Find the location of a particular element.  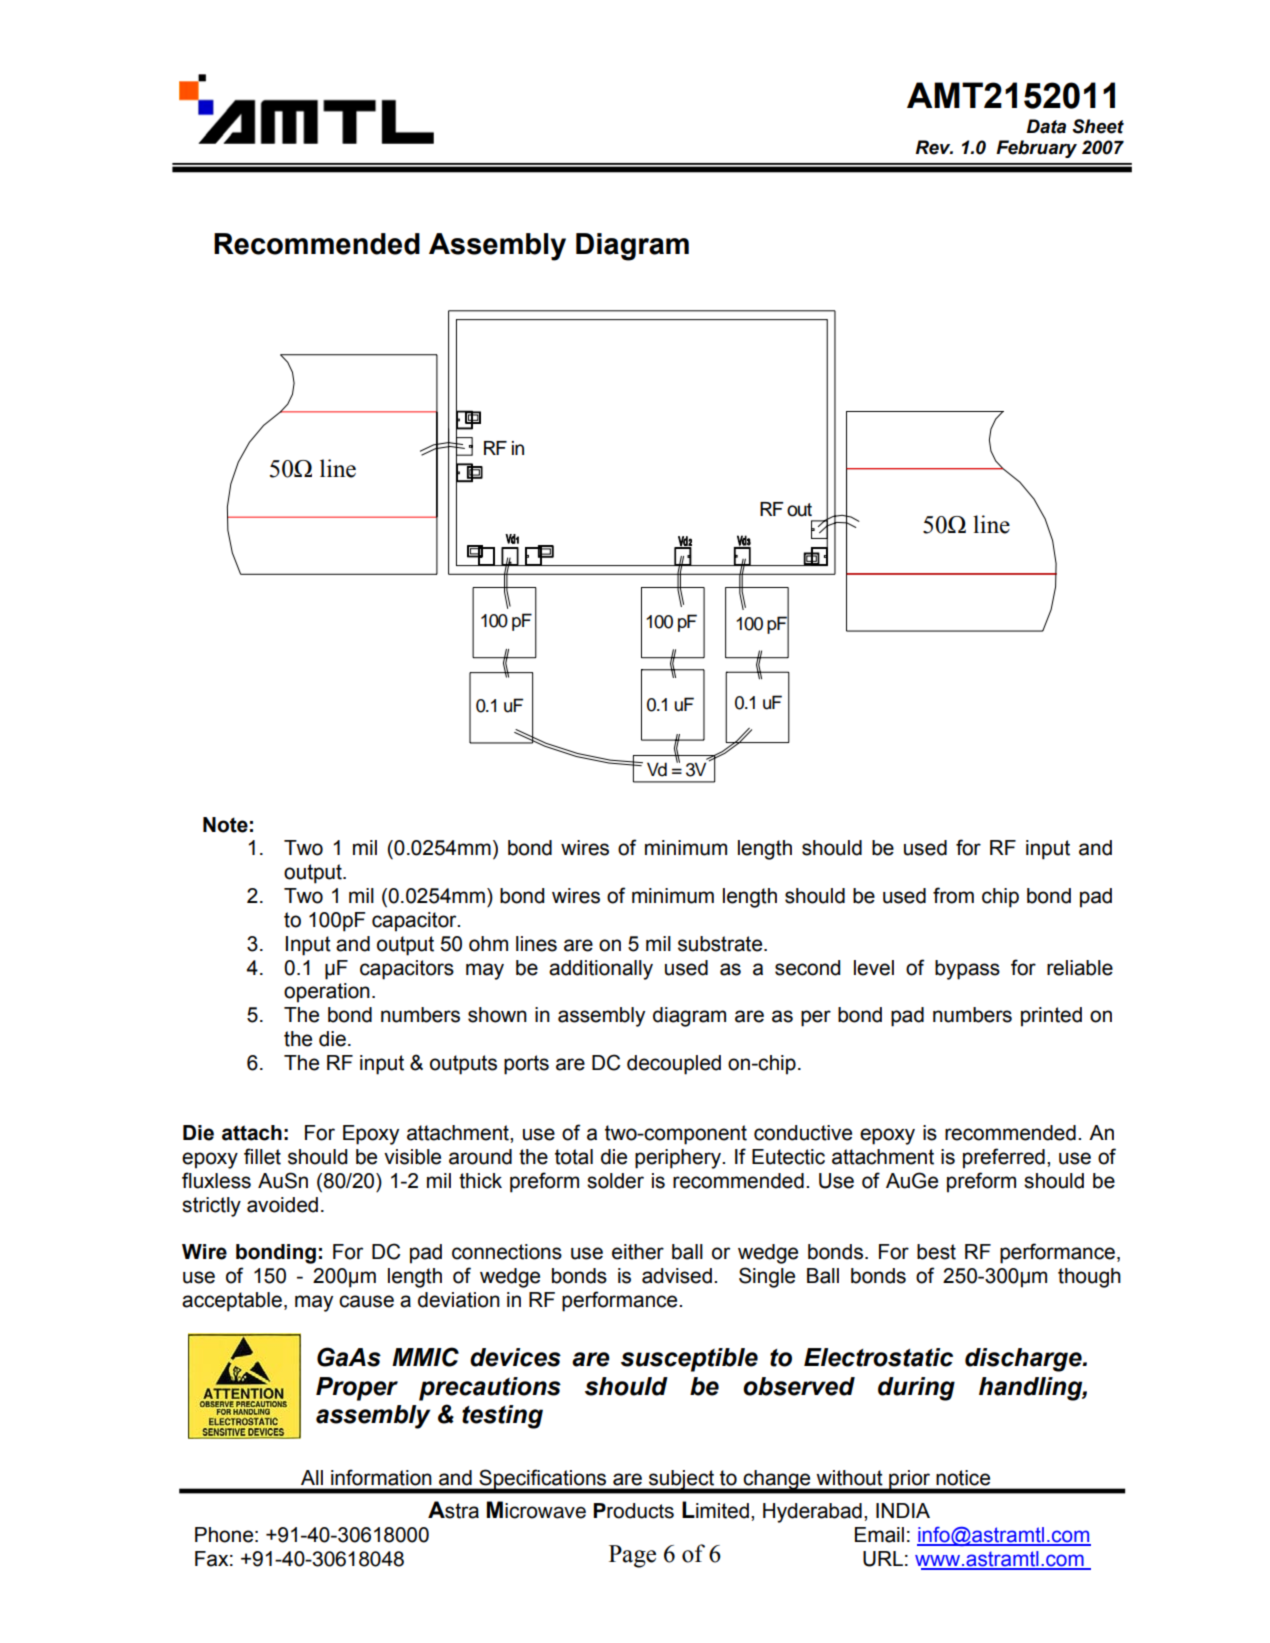

Sheet is located at coordinates (1098, 126).
